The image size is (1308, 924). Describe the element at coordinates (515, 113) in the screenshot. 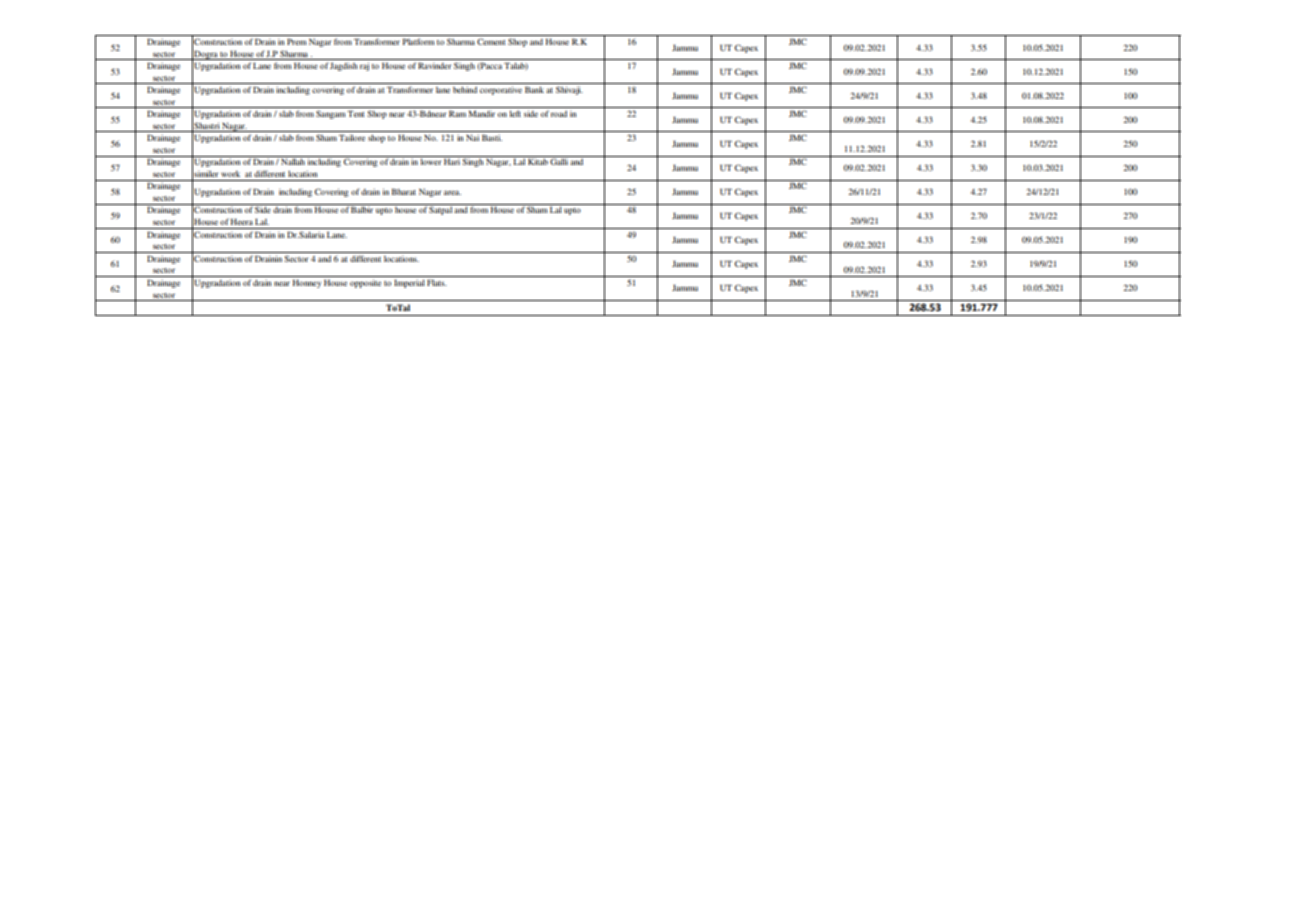

I see `left` at that location.
